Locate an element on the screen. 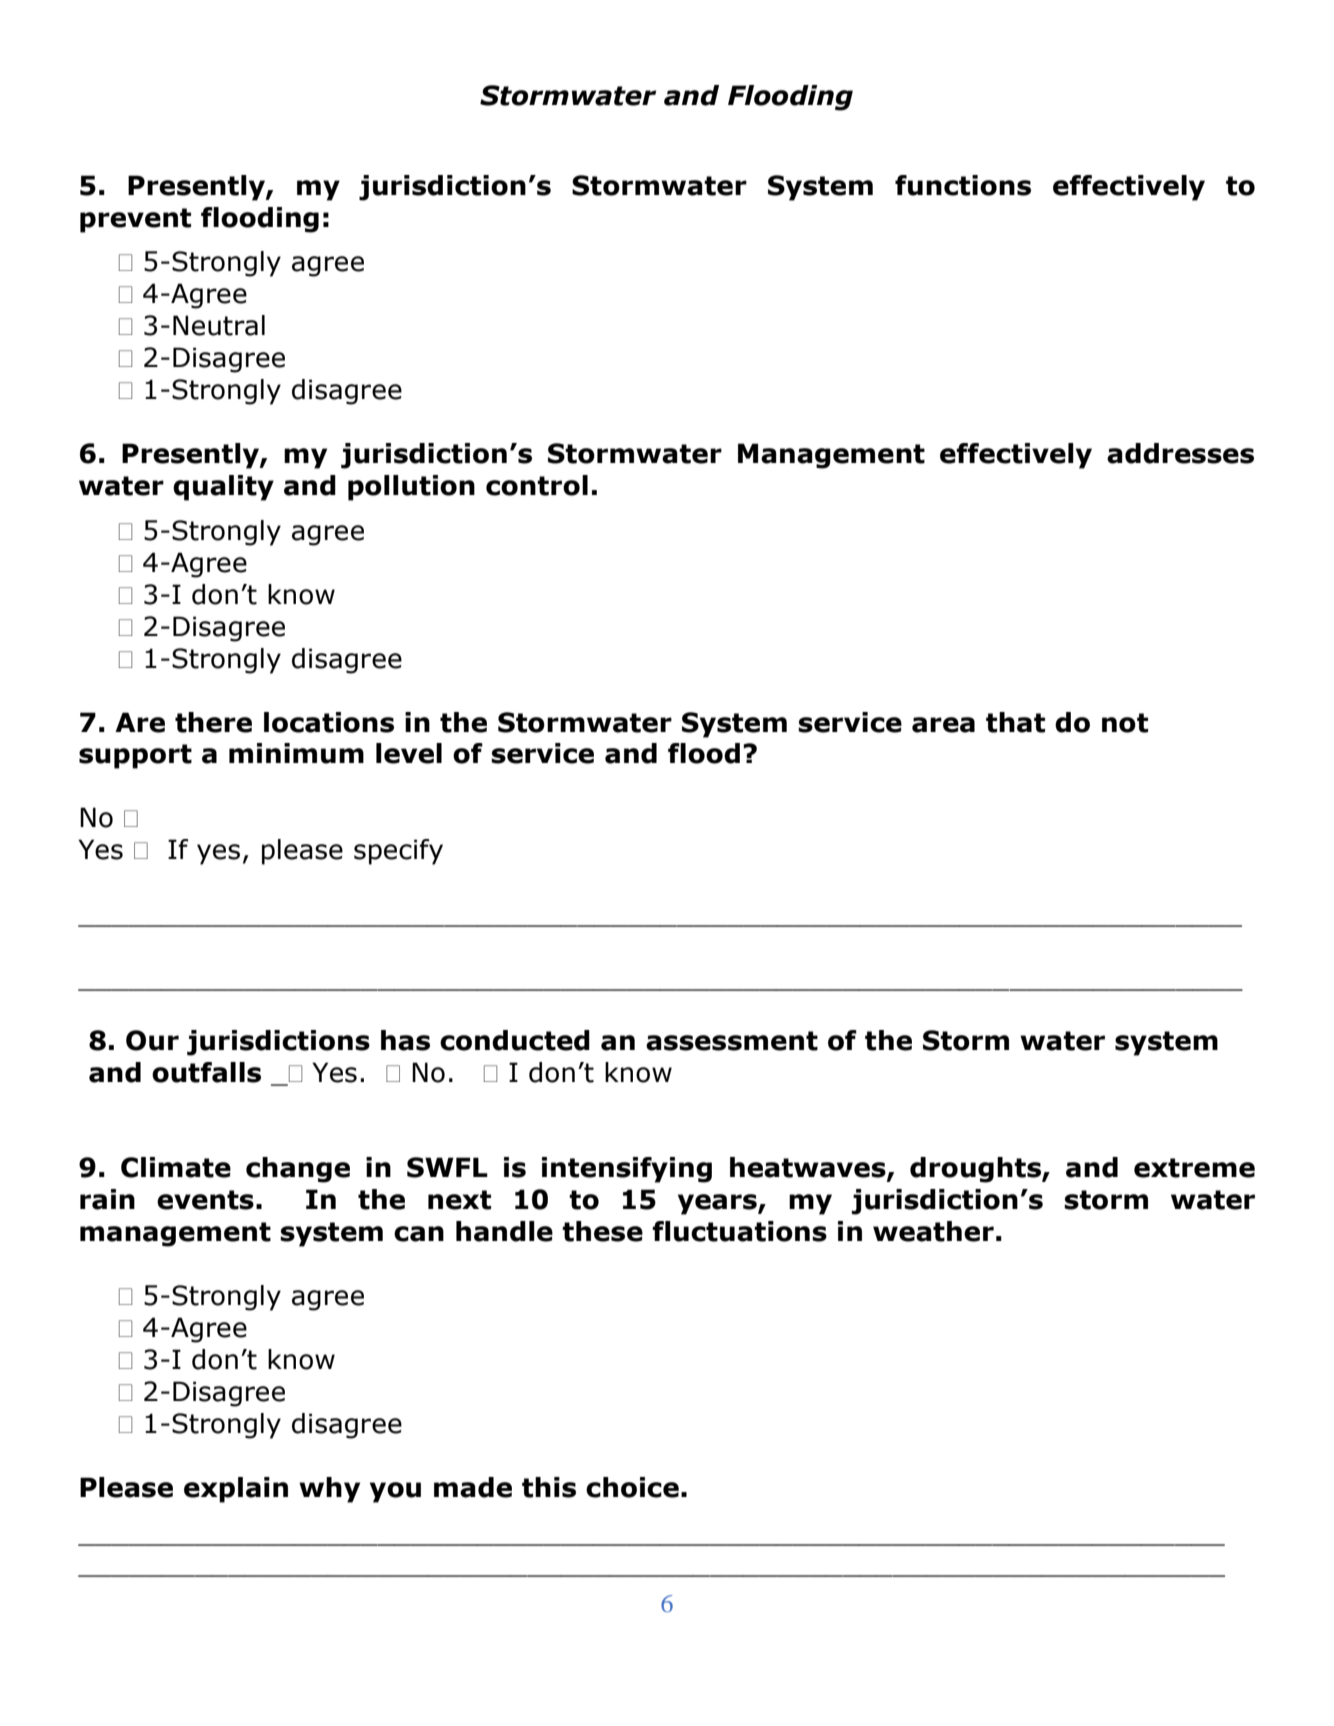 The width and height of the screenshot is (1334, 1726). choice is located at coordinates (632, 1487).
